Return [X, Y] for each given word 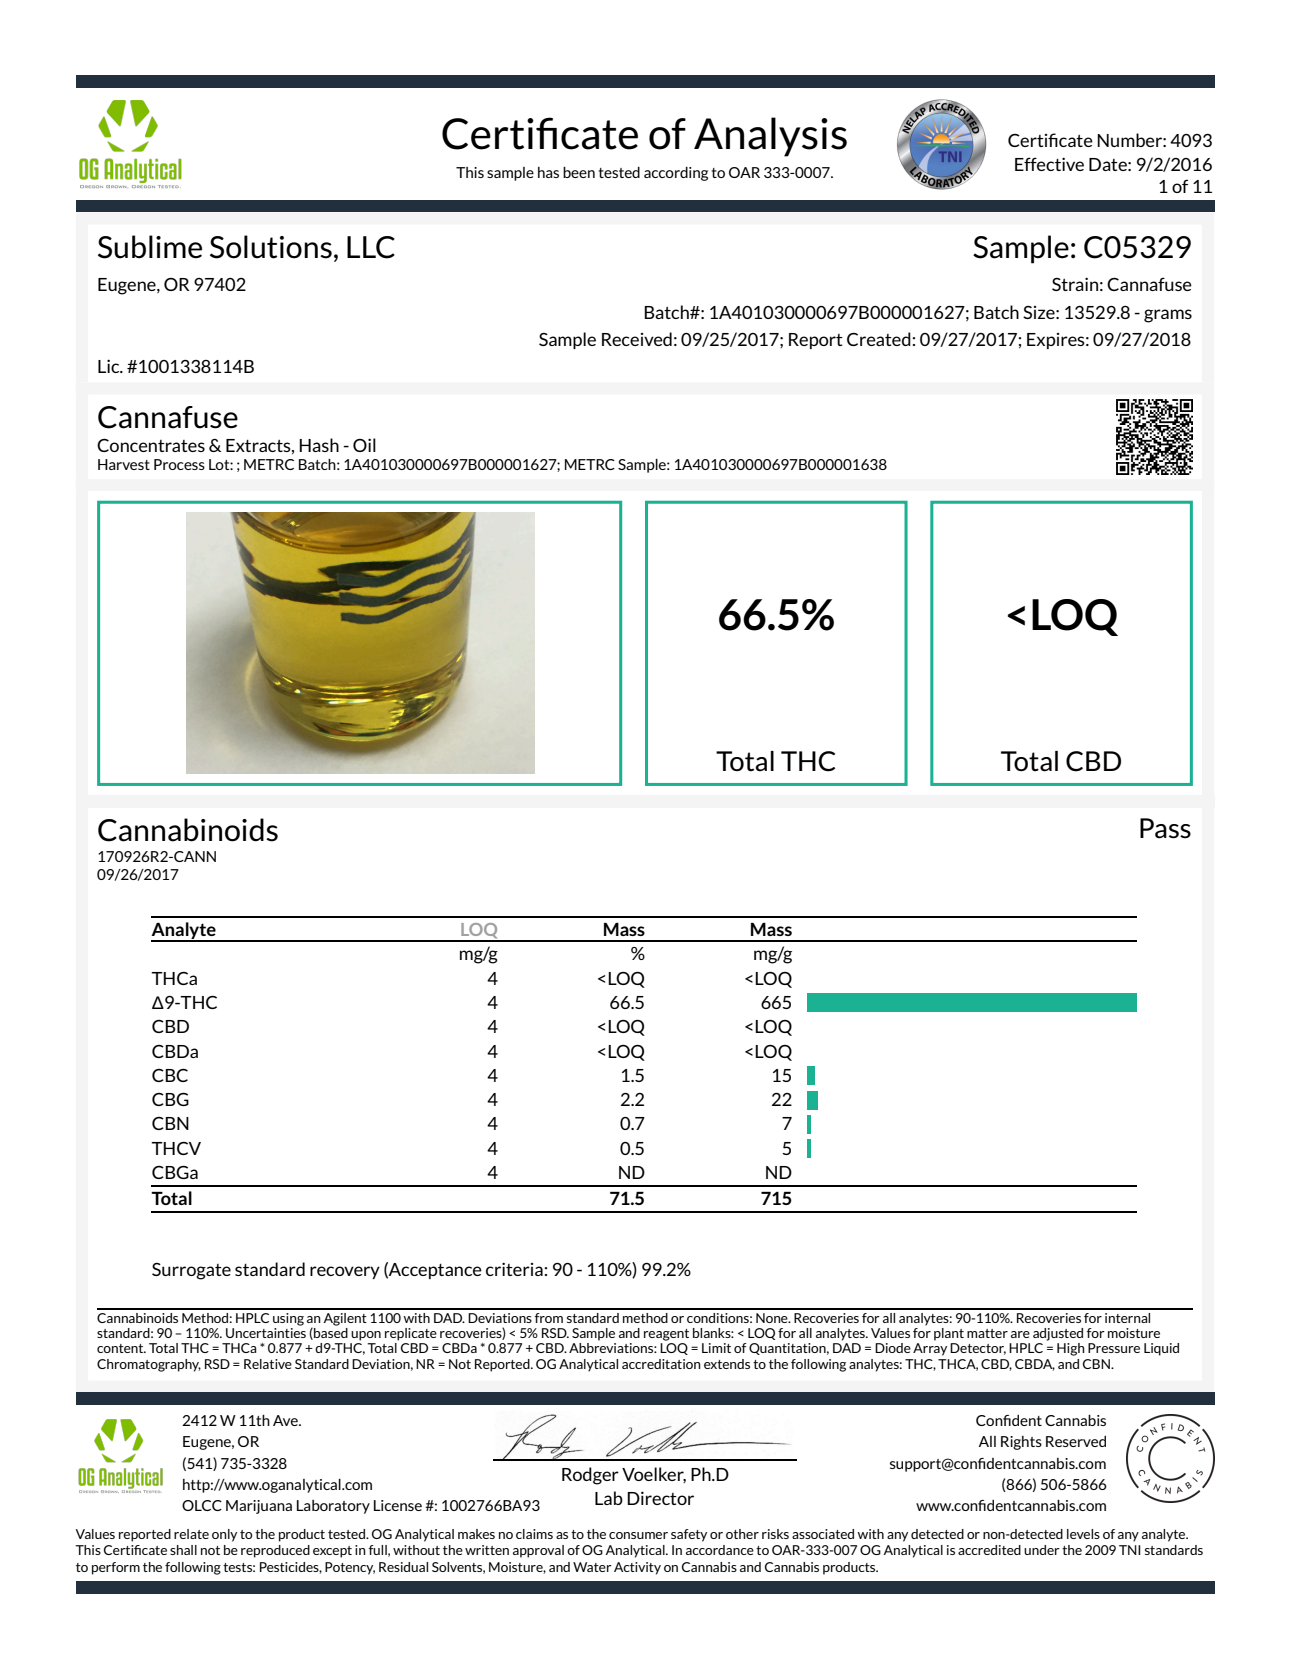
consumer [638, 1535]
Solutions [271, 247]
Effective [1049, 164]
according [676, 174]
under [1042, 1550]
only [224, 1535]
